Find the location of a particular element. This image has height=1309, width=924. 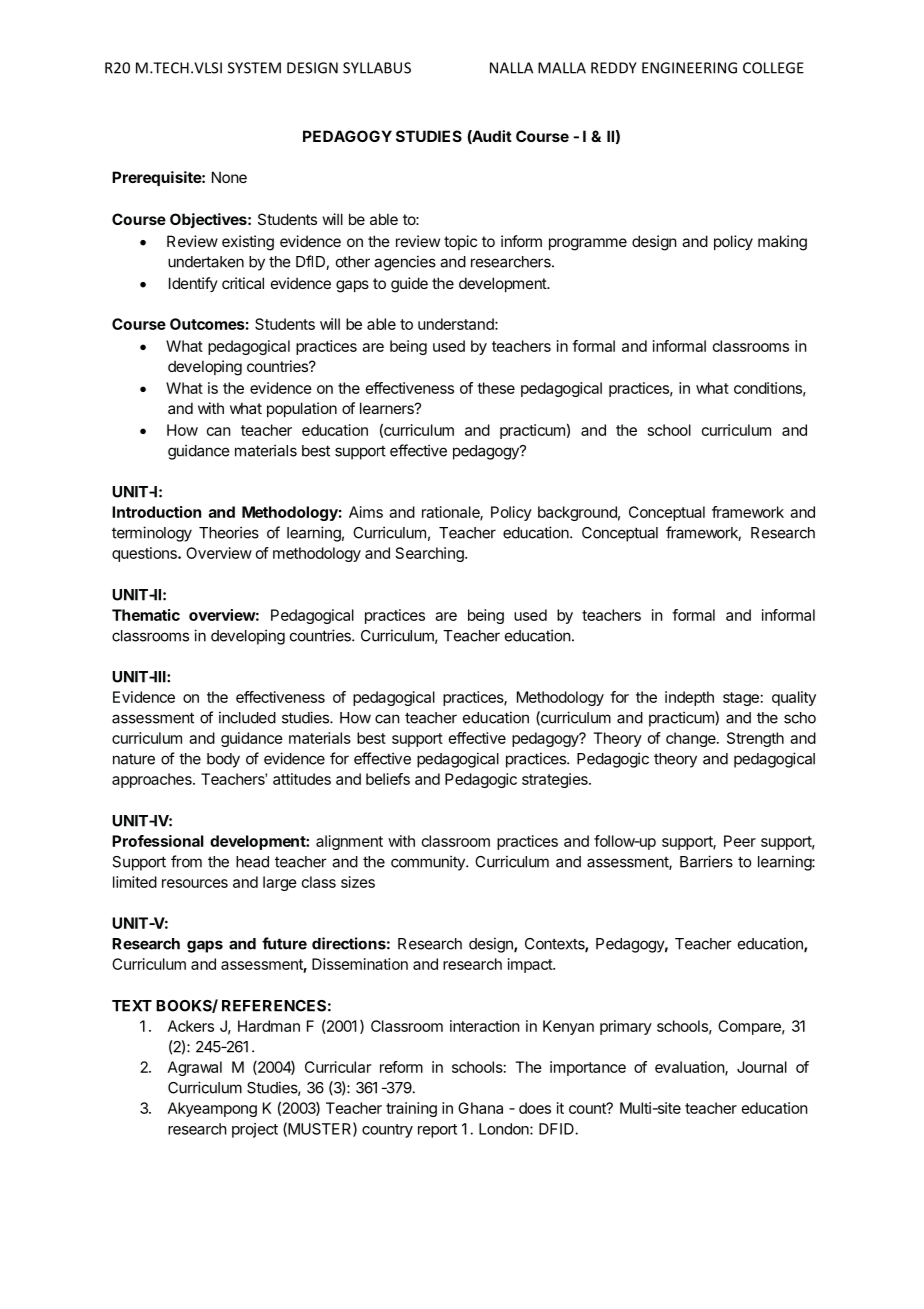

these is located at coordinates (496, 388).
